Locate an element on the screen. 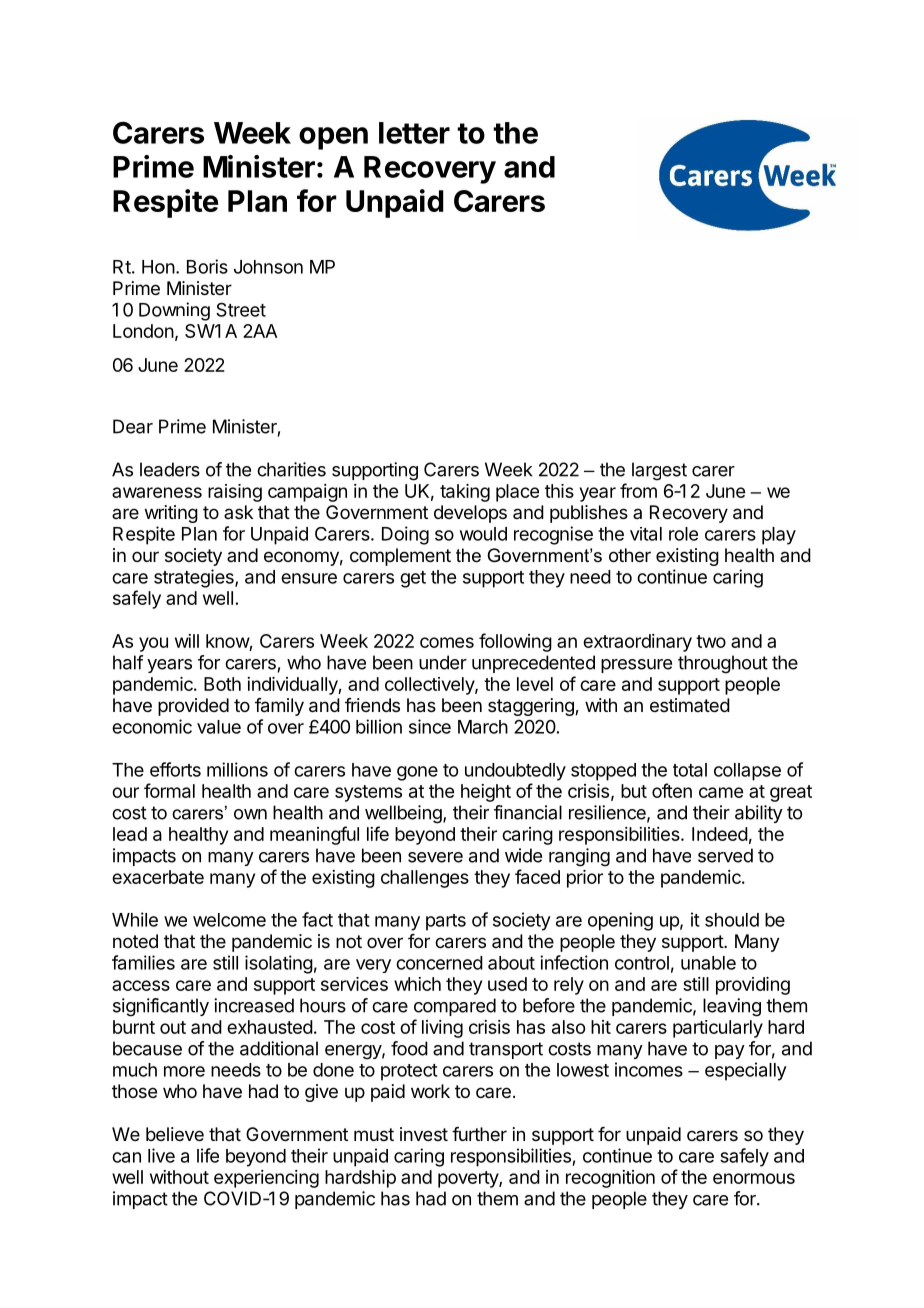  welcome is located at coordinates (229, 920).
